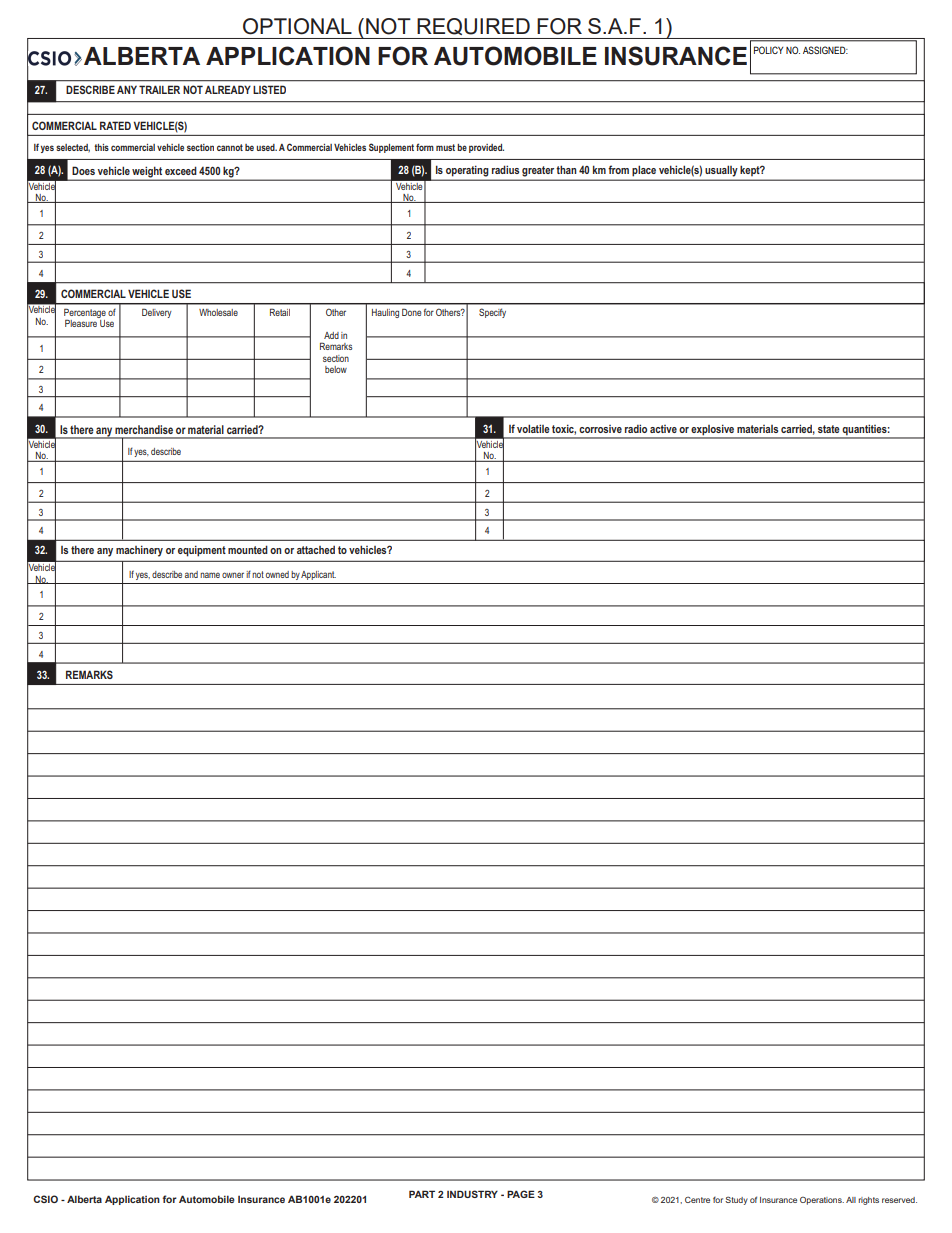 Image resolution: width=952 pixels, height=1233 pixels. Describe the element at coordinates (473, 26) in the image. I see `REQUIRED` at that location.
